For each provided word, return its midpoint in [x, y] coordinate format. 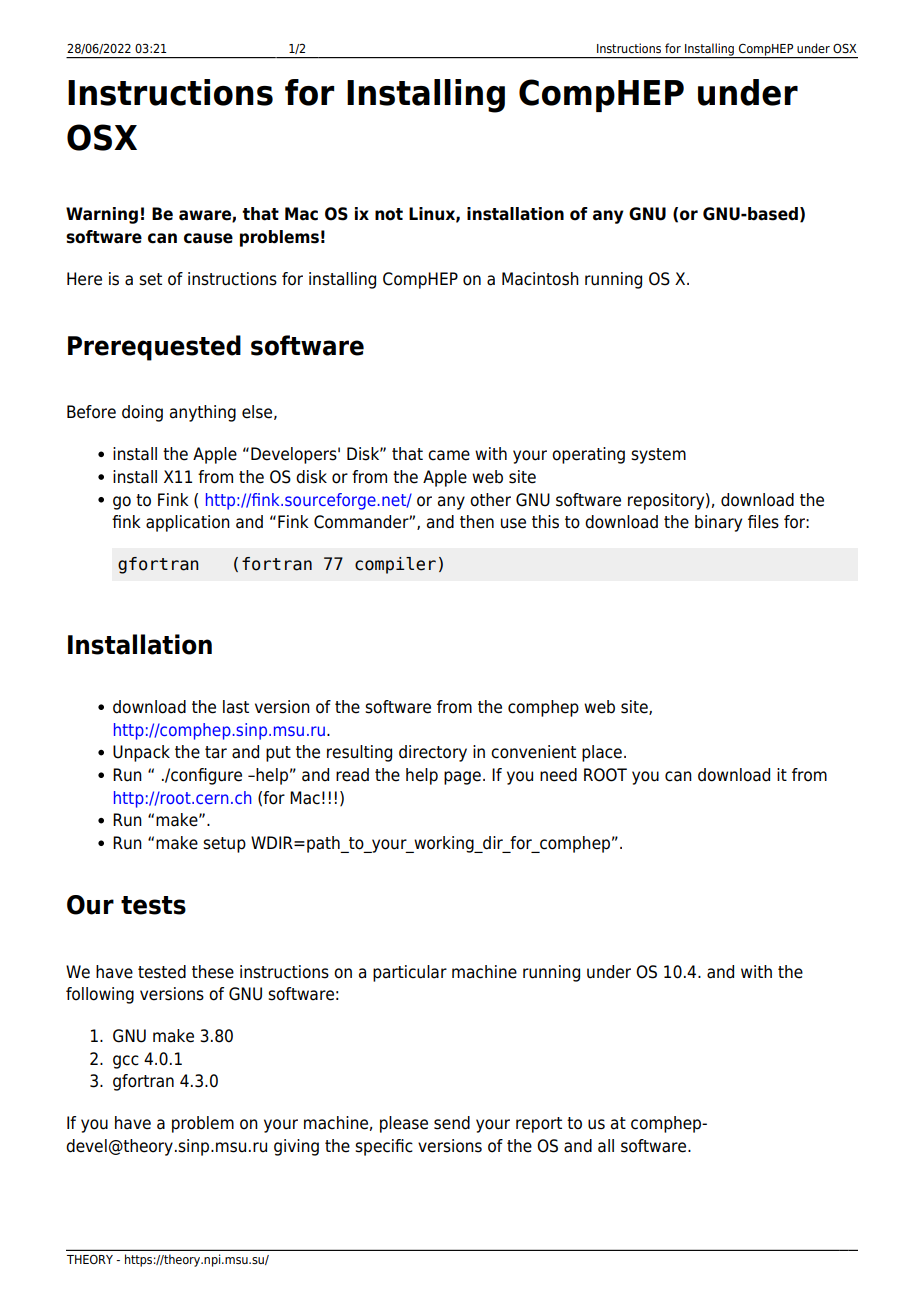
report [539, 1125]
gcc [126, 1062]
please [404, 1124]
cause [208, 238]
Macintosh [540, 279]
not [389, 214]
